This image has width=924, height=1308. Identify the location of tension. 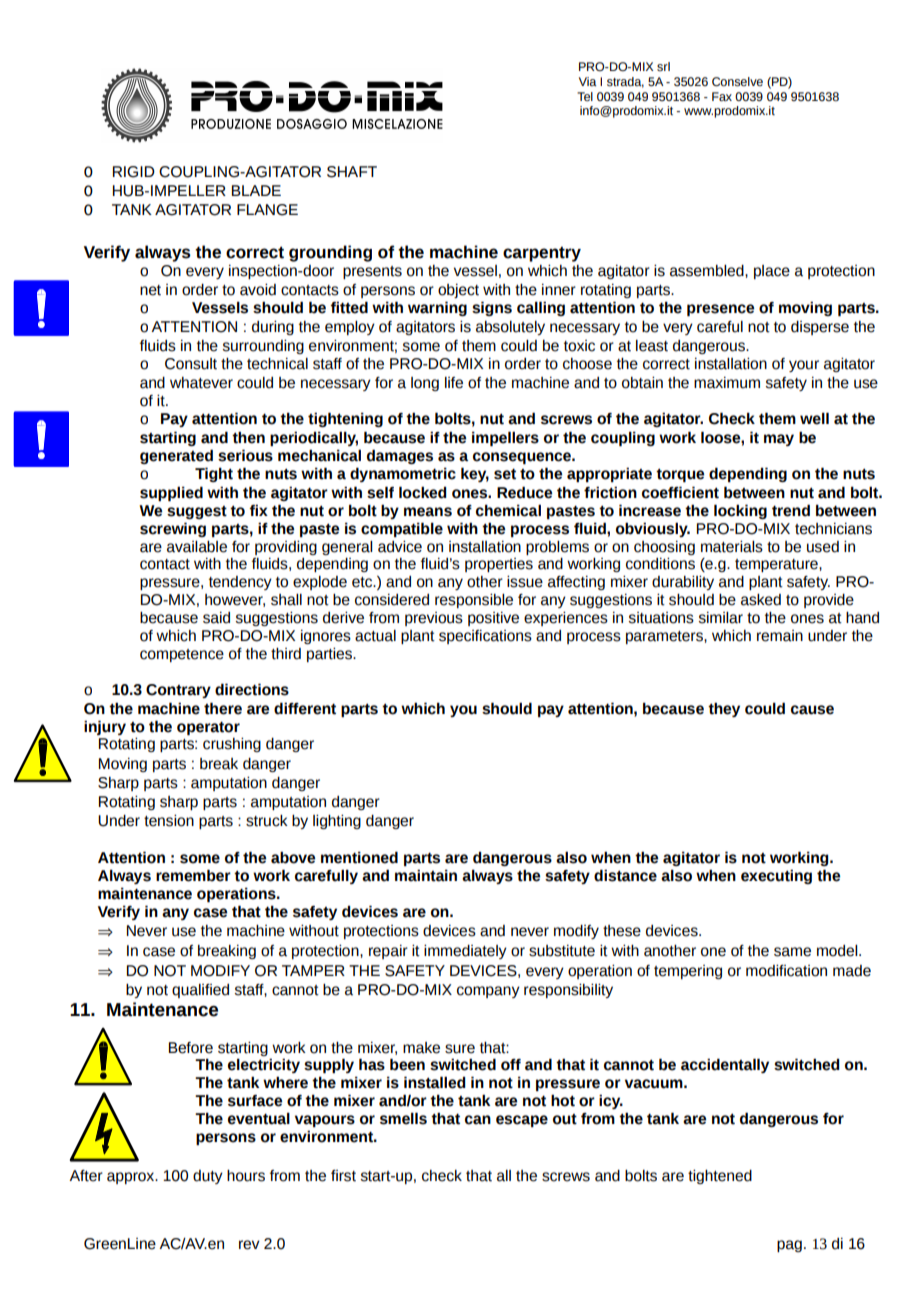
(169, 821).
